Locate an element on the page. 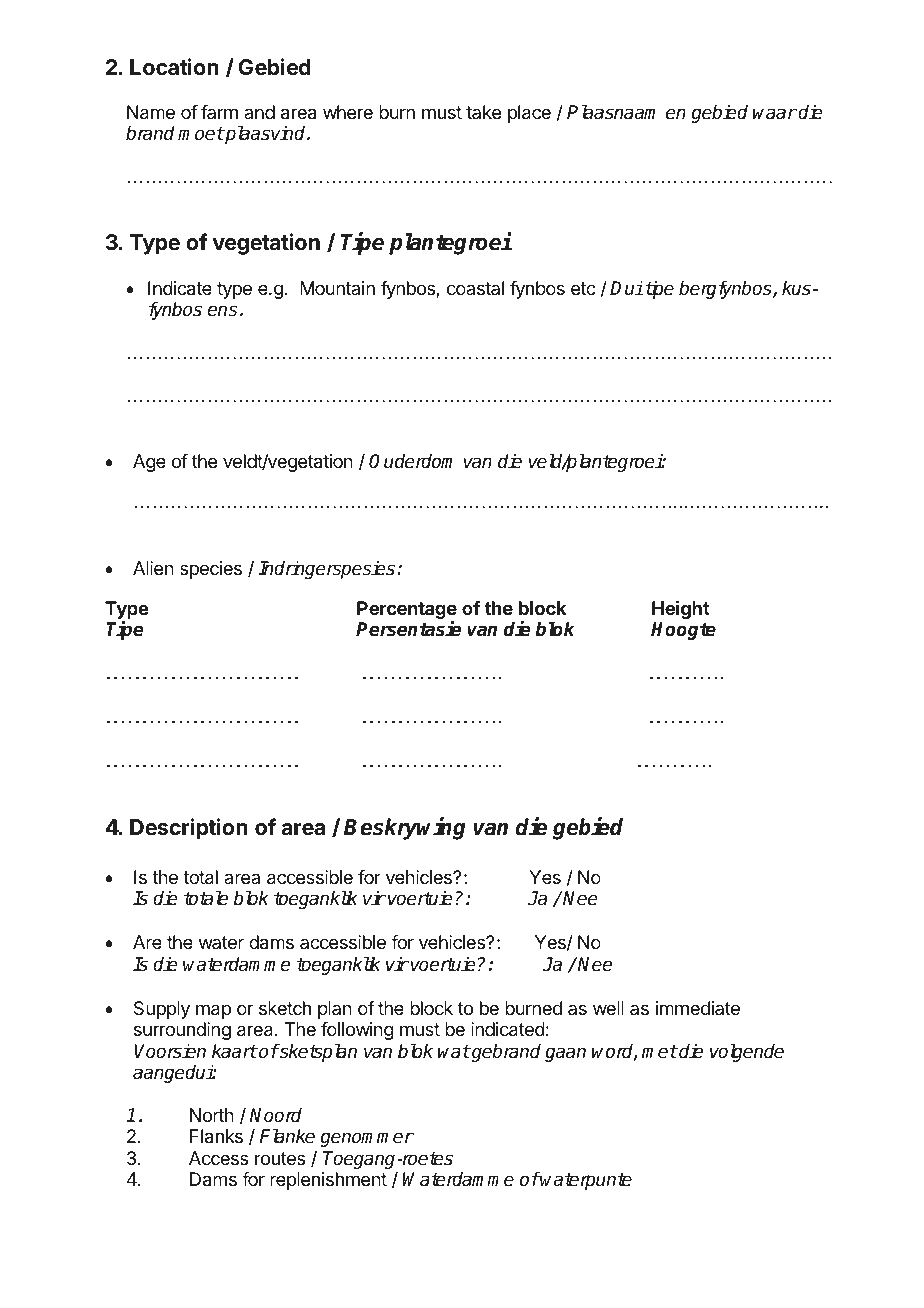 The width and height of the image is (924, 1308). place is located at coordinates (529, 114).
